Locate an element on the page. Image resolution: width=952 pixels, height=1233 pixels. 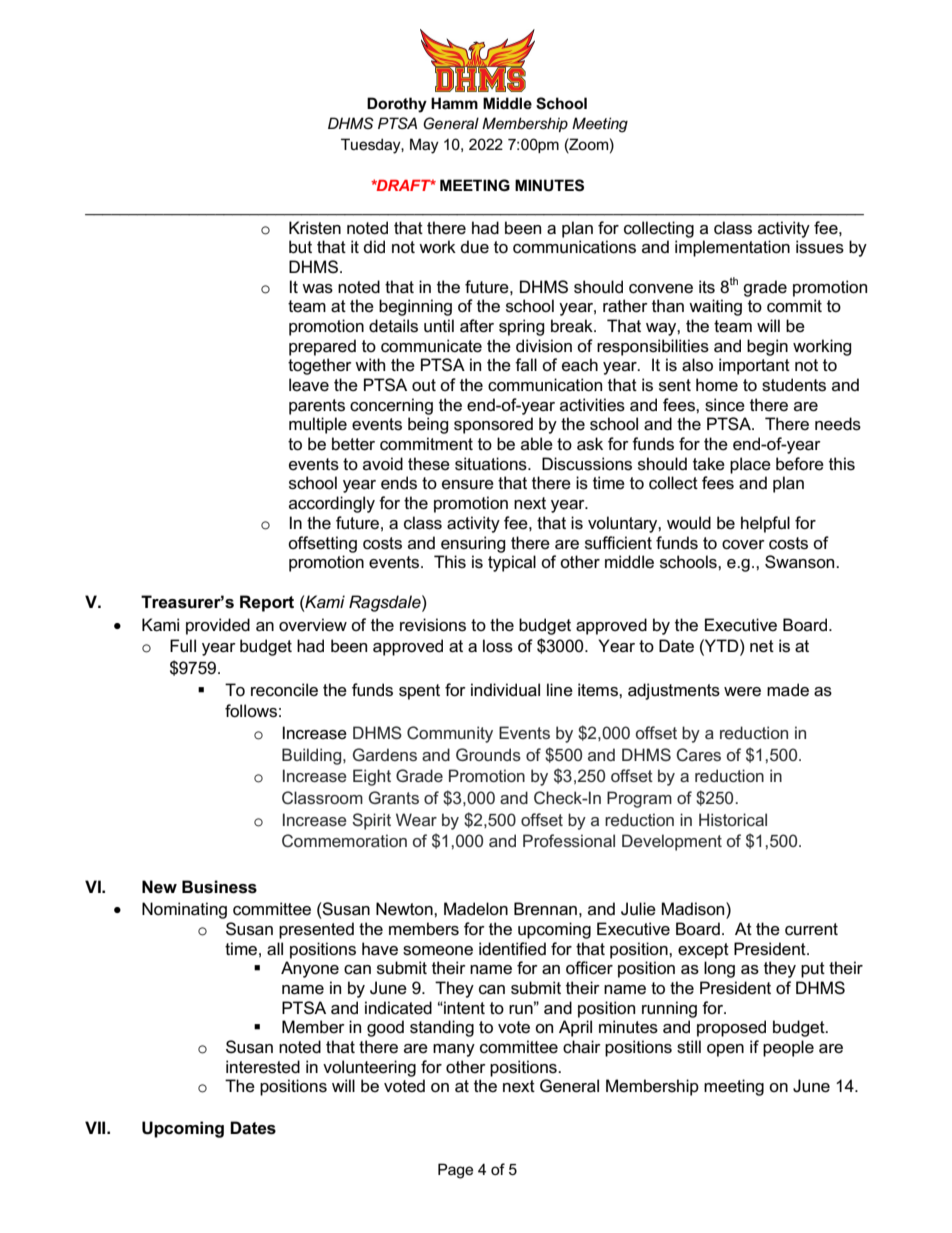
Page is located at coordinates (455, 1171).
